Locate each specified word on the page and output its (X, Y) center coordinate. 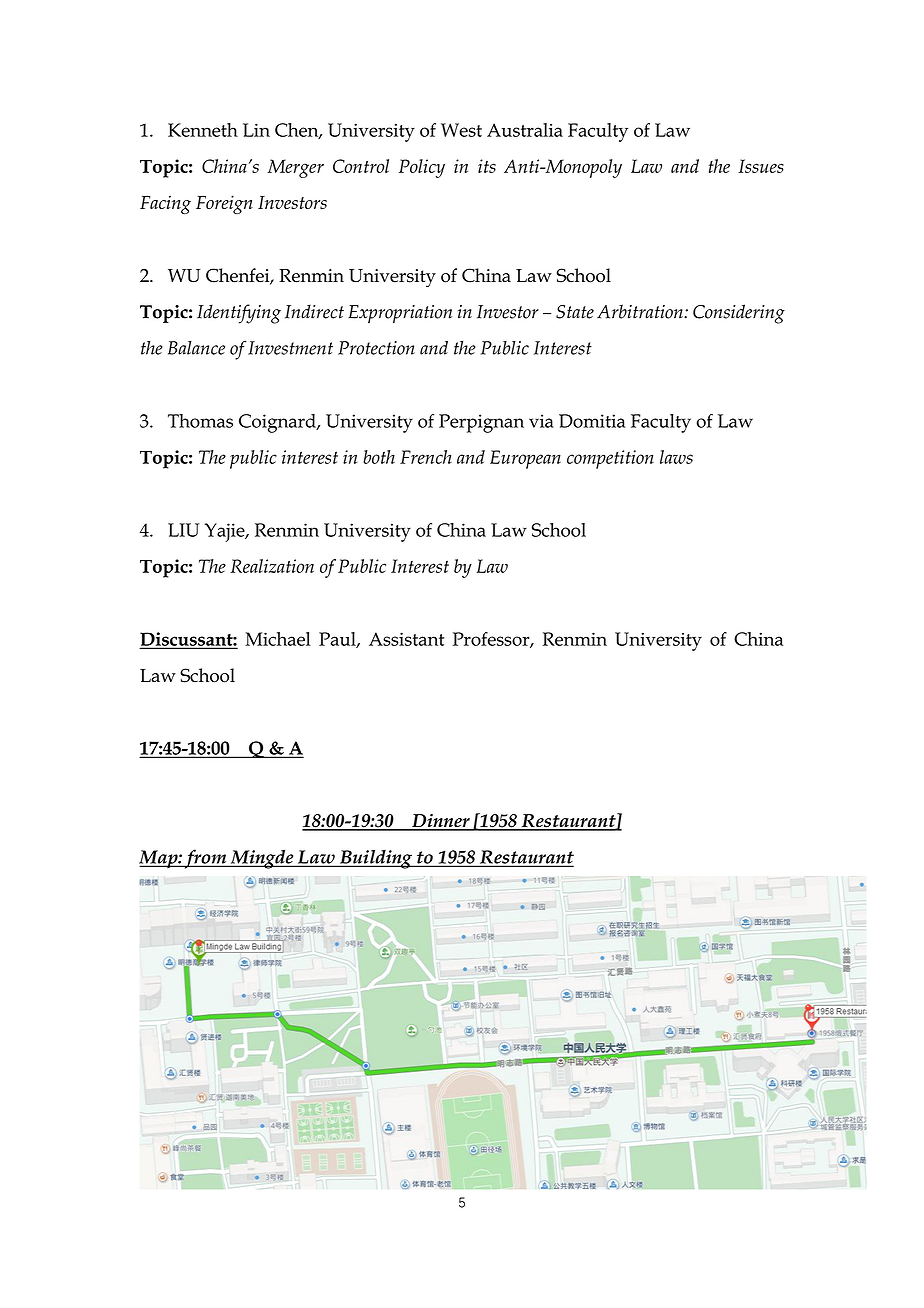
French (426, 457)
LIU (183, 530)
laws (676, 457)
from (206, 859)
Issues (761, 166)
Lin (256, 130)
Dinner (441, 822)
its (487, 166)
